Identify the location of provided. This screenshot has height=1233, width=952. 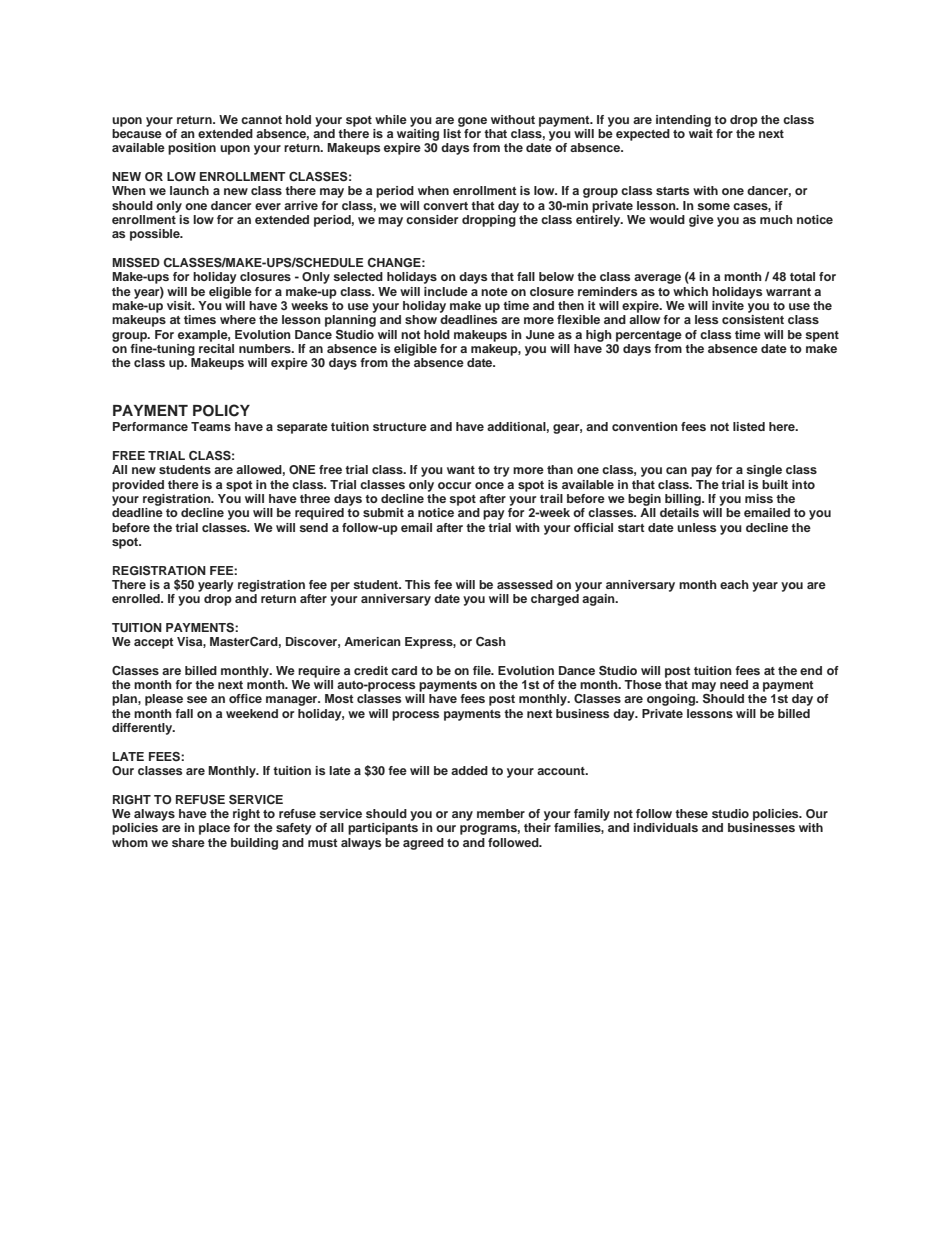
(138, 486).
